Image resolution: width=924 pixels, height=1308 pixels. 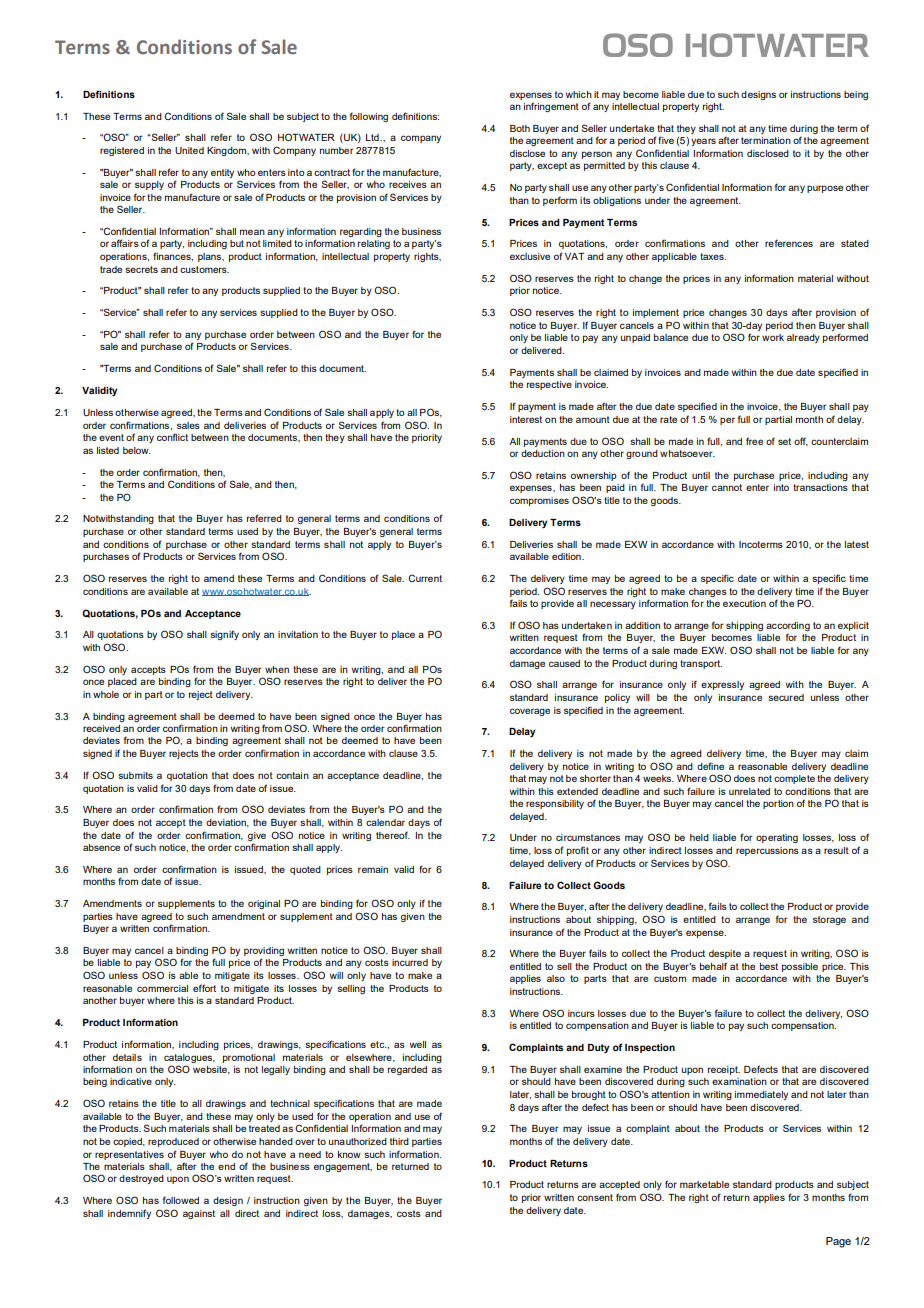 What do you see at coordinates (224, 635) in the screenshot?
I see `signify` at bounding box center [224, 635].
